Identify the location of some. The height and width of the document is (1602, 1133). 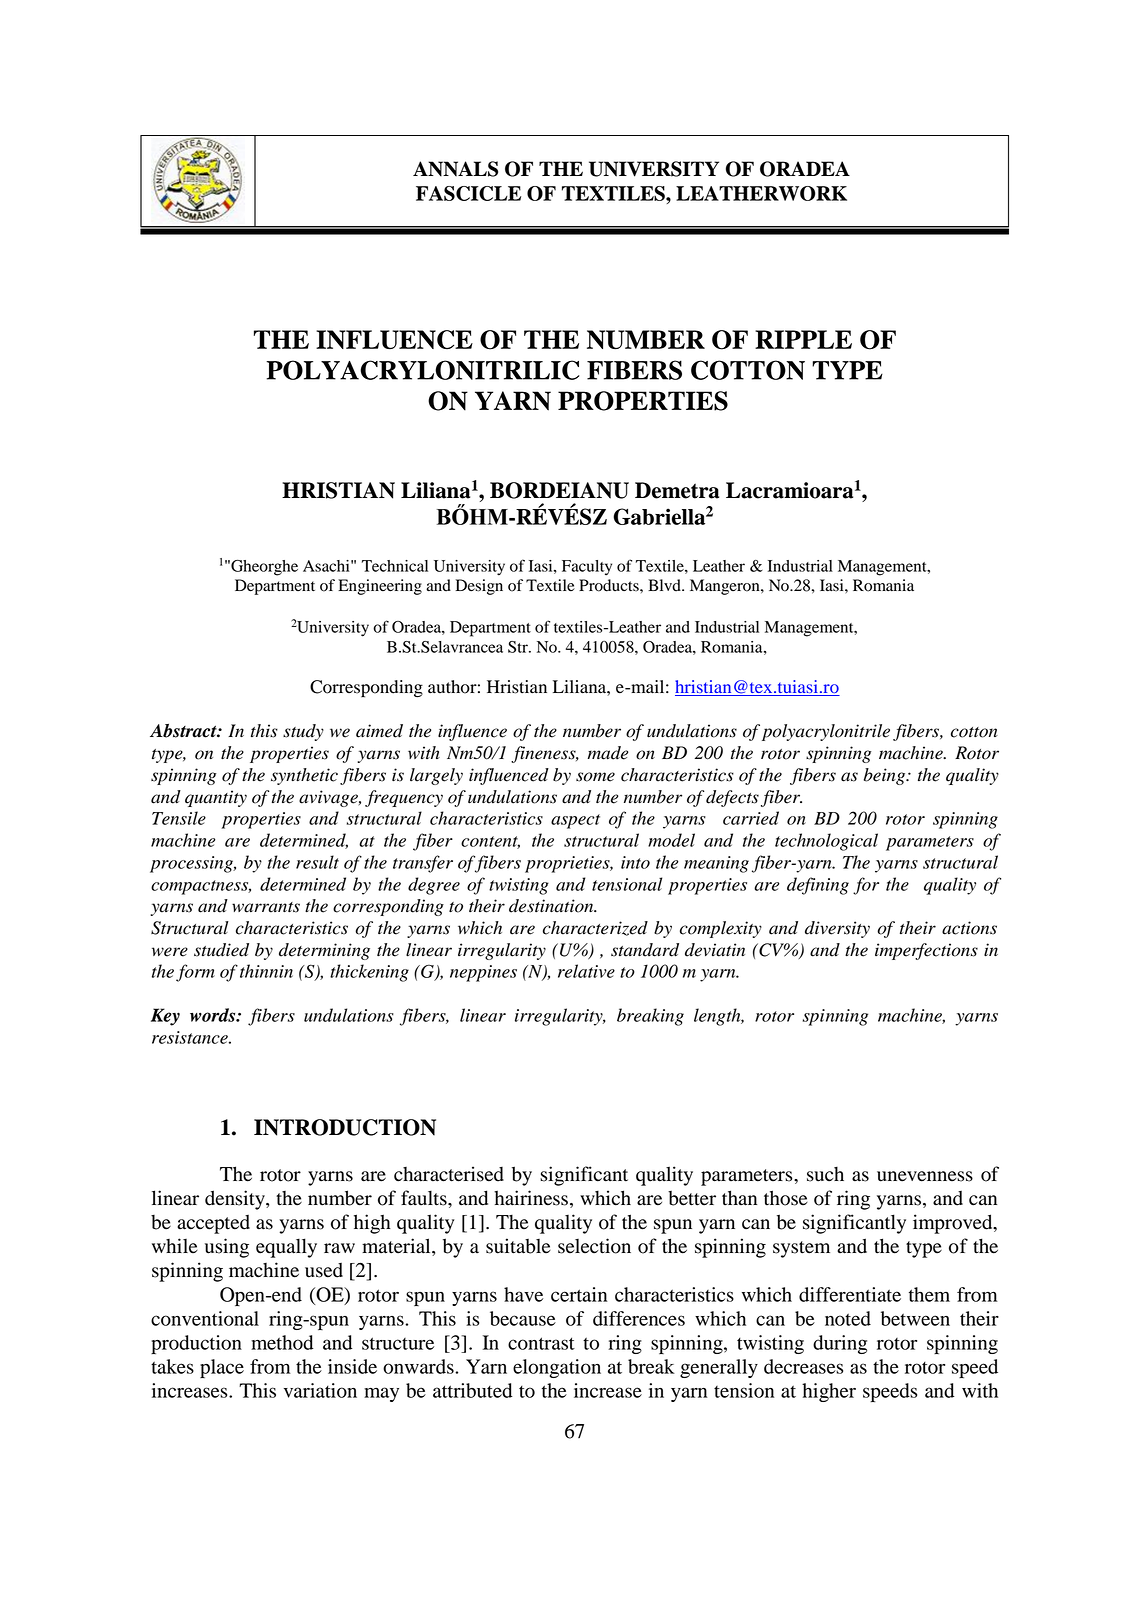
(595, 777).
